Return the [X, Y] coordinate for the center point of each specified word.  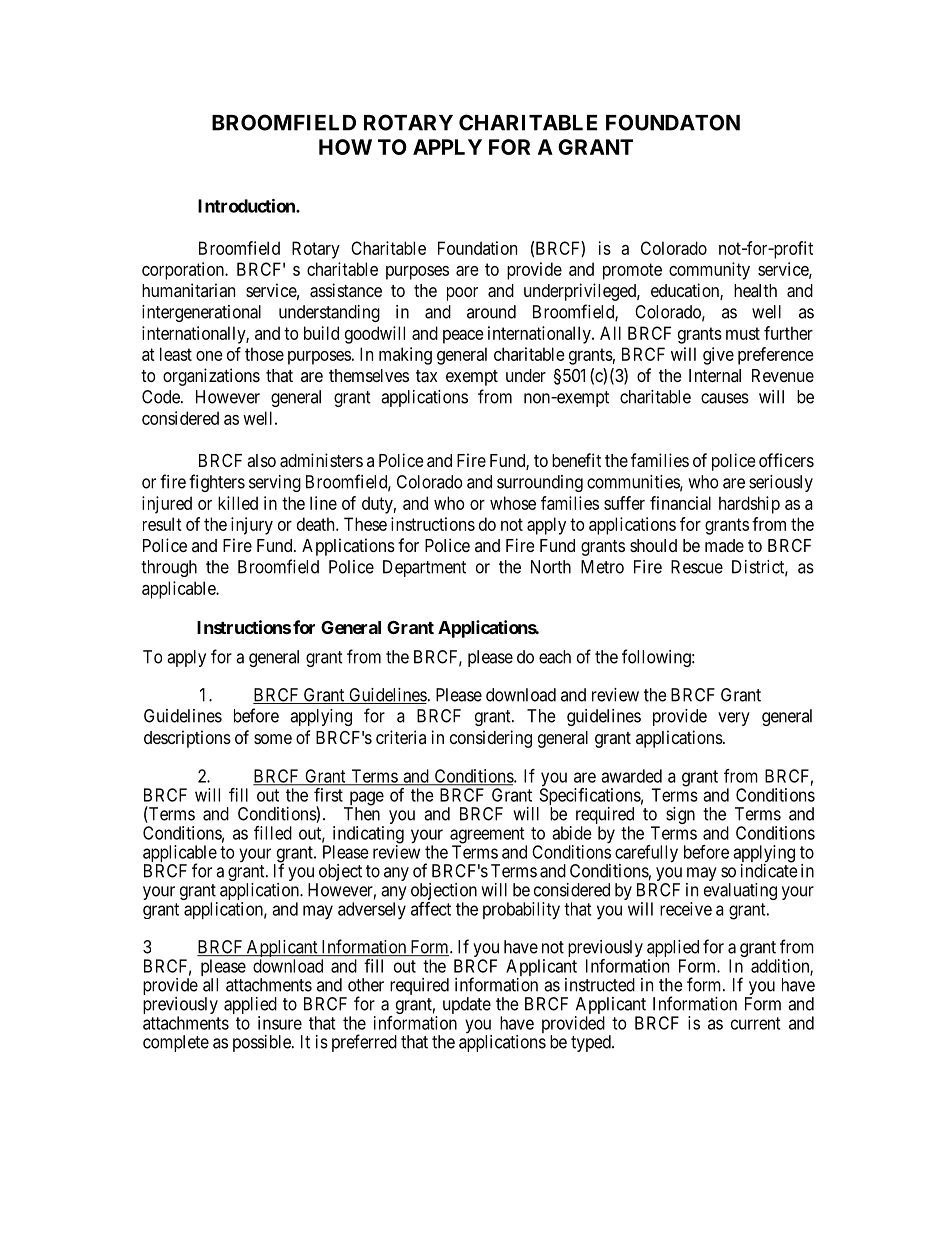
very [734, 719]
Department [424, 568]
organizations [211, 377]
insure [280, 1023]
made [724, 545]
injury [252, 526]
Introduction [247, 206]
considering [491, 739]
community [709, 271]
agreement [488, 836]
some [273, 739]
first [328, 795]
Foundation [477, 248]
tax [426, 376]
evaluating [740, 891]
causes [725, 398]
